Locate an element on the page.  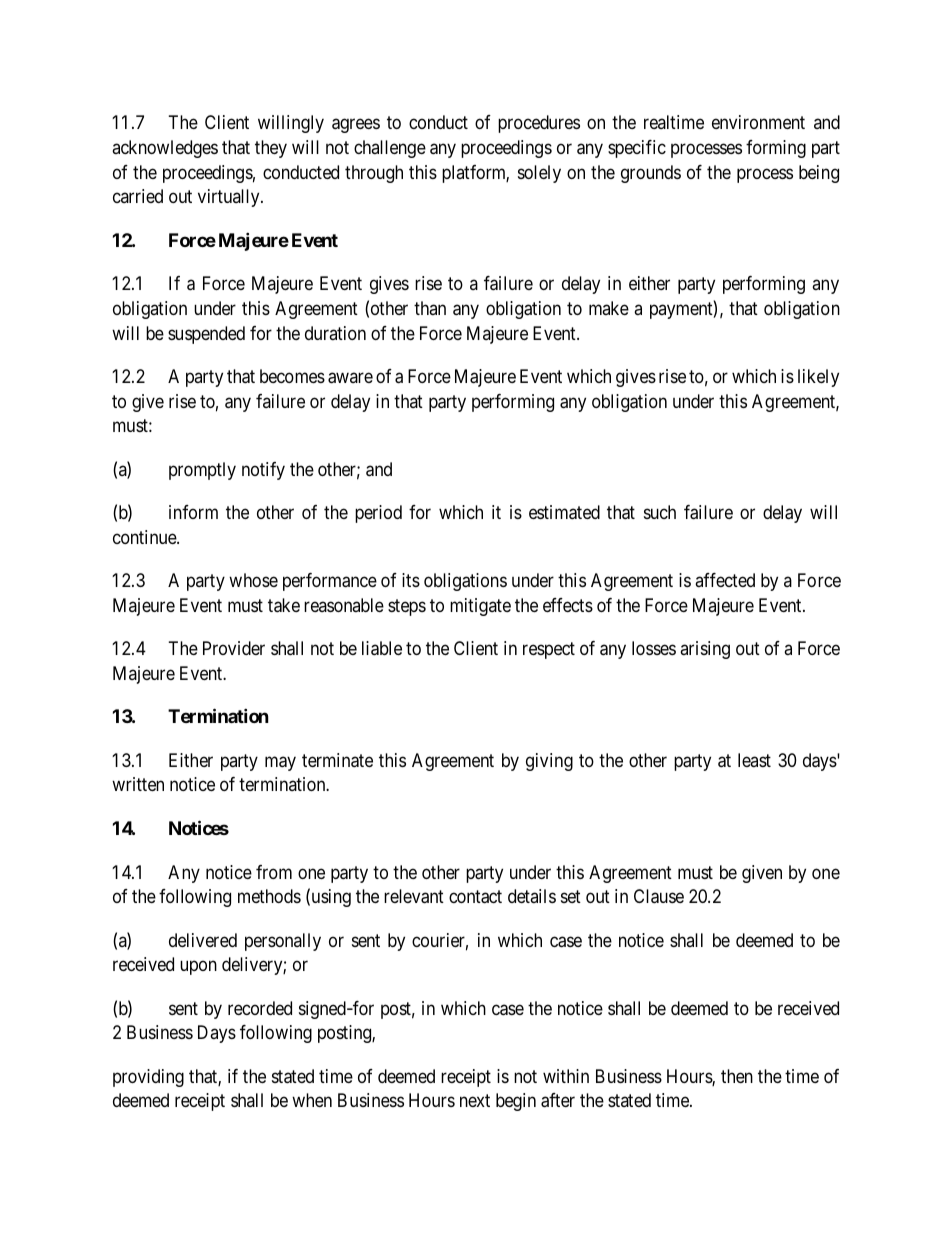
providing is located at coordinates (148, 1078).
